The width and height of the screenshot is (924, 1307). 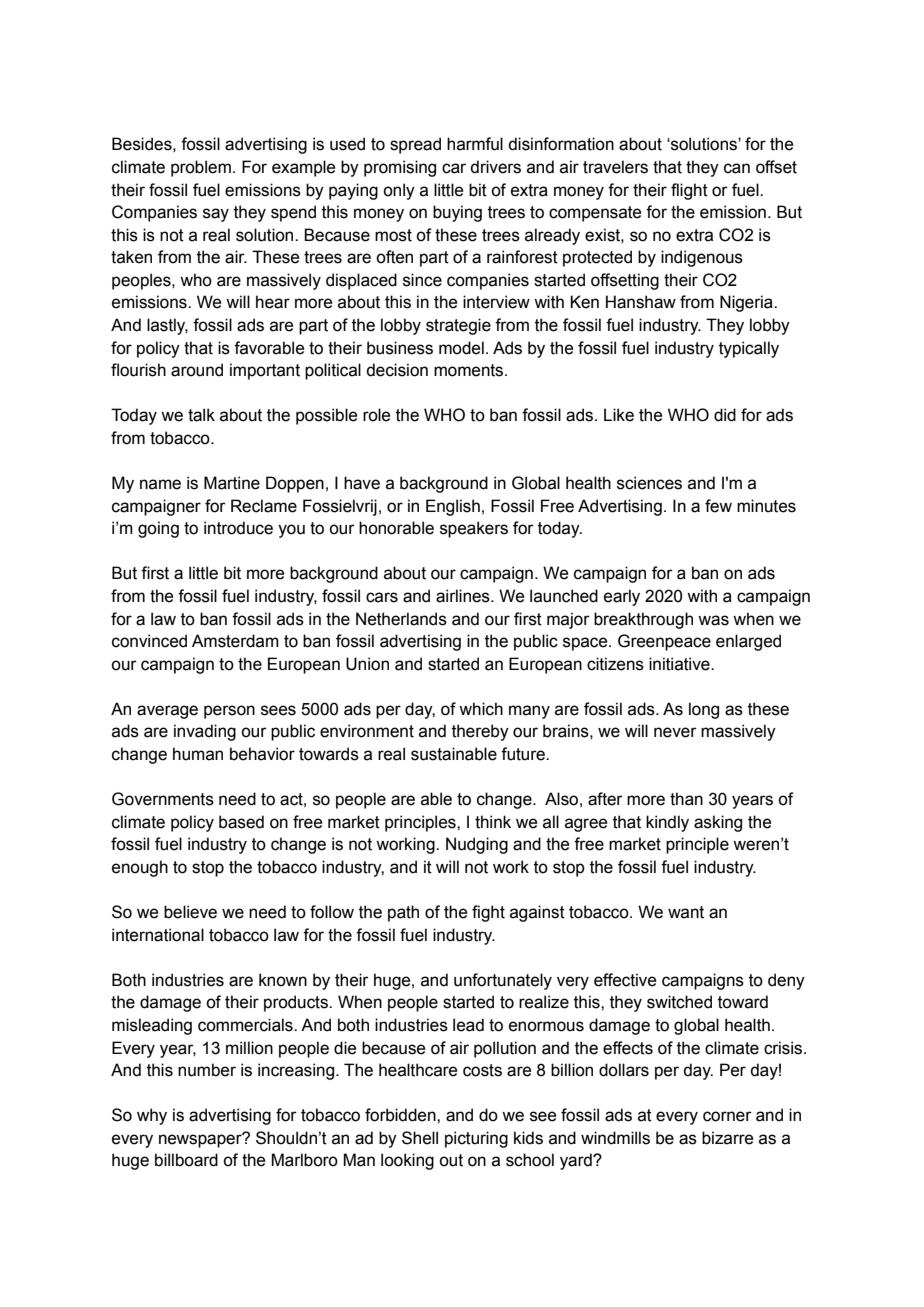 What do you see at coordinates (201, 415) in the screenshot?
I see `talk` at bounding box center [201, 415].
